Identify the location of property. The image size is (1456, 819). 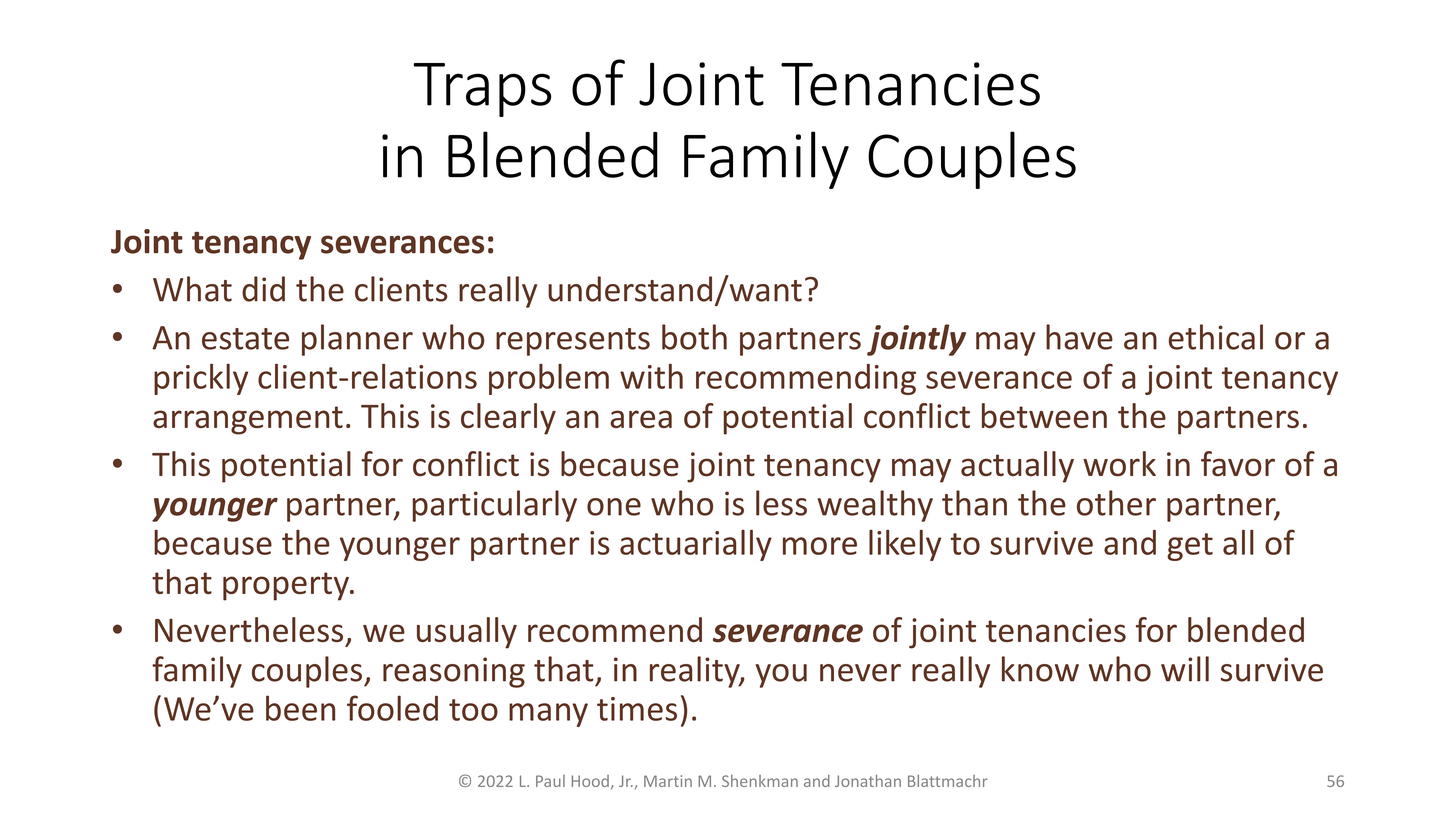
(287, 586).
